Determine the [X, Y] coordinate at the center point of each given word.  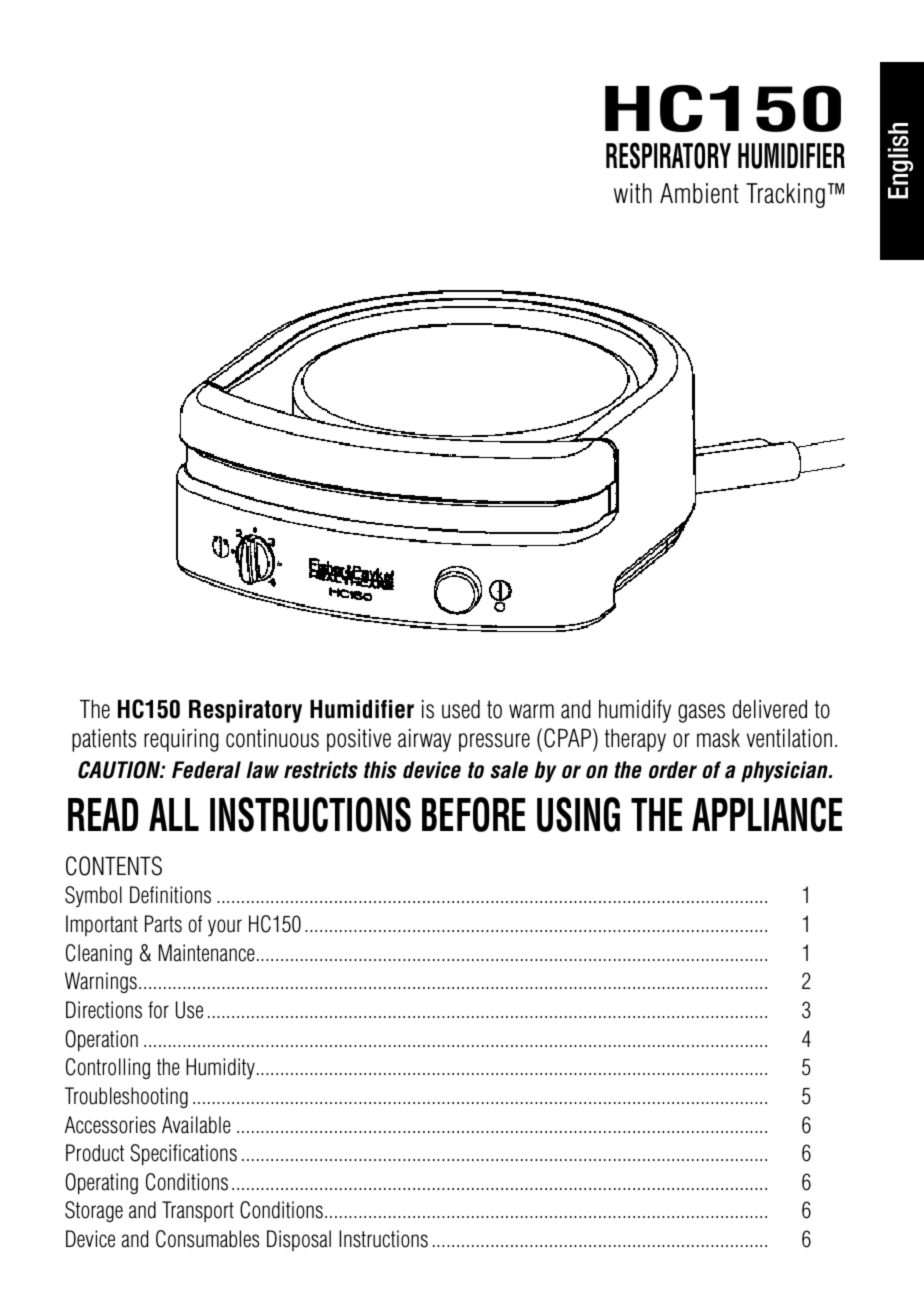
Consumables [207, 1239]
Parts [163, 924]
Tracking [785, 195]
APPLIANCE [767, 814]
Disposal [299, 1240]
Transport [198, 1211]
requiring [181, 740]
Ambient [699, 193]
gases [701, 713]
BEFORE [473, 814]
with [633, 193]
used [461, 709]
